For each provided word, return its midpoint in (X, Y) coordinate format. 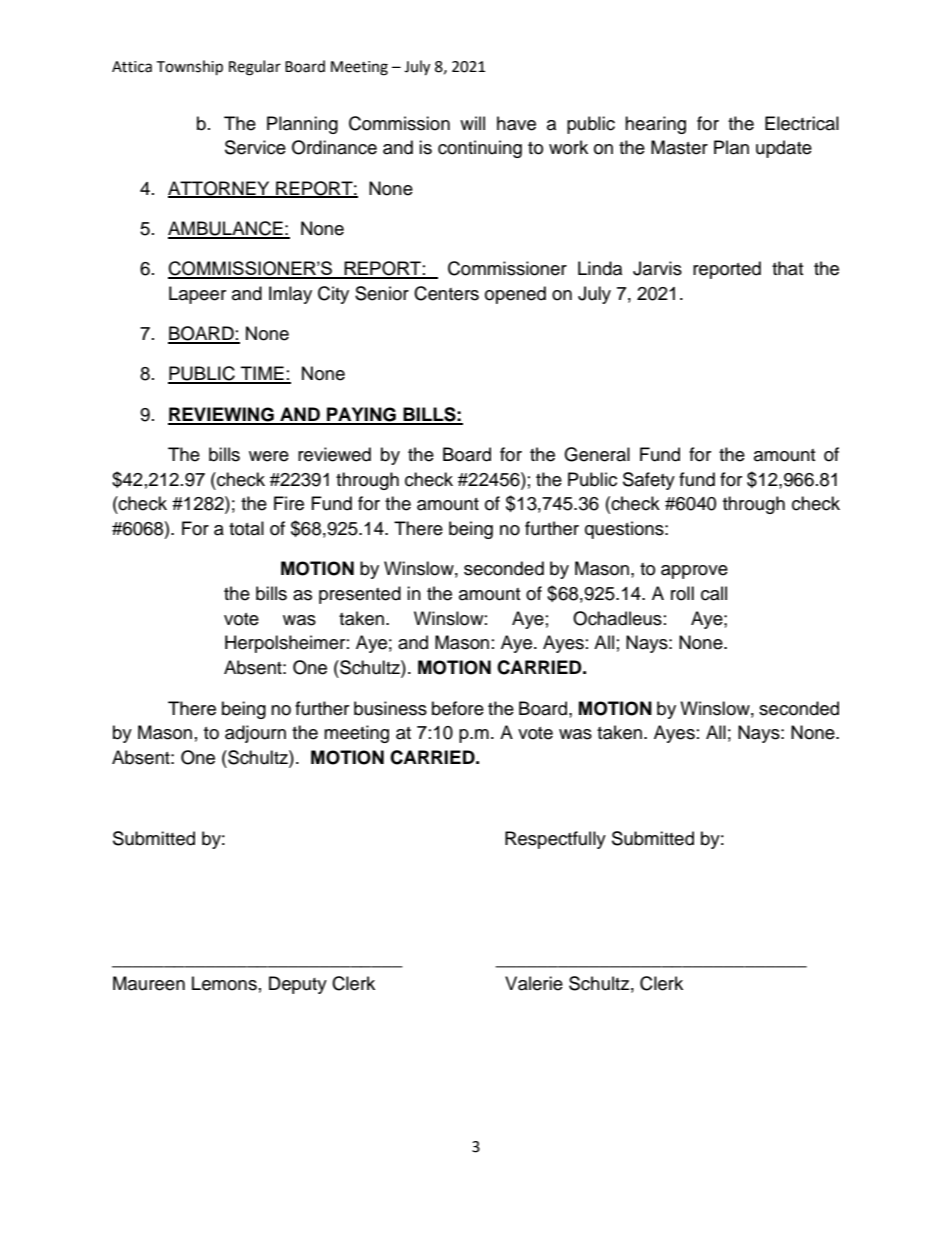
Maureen (149, 983)
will (472, 123)
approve (694, 572)
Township (189, 68)
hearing (655, 125)
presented (360, 595)
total (246, 528)
